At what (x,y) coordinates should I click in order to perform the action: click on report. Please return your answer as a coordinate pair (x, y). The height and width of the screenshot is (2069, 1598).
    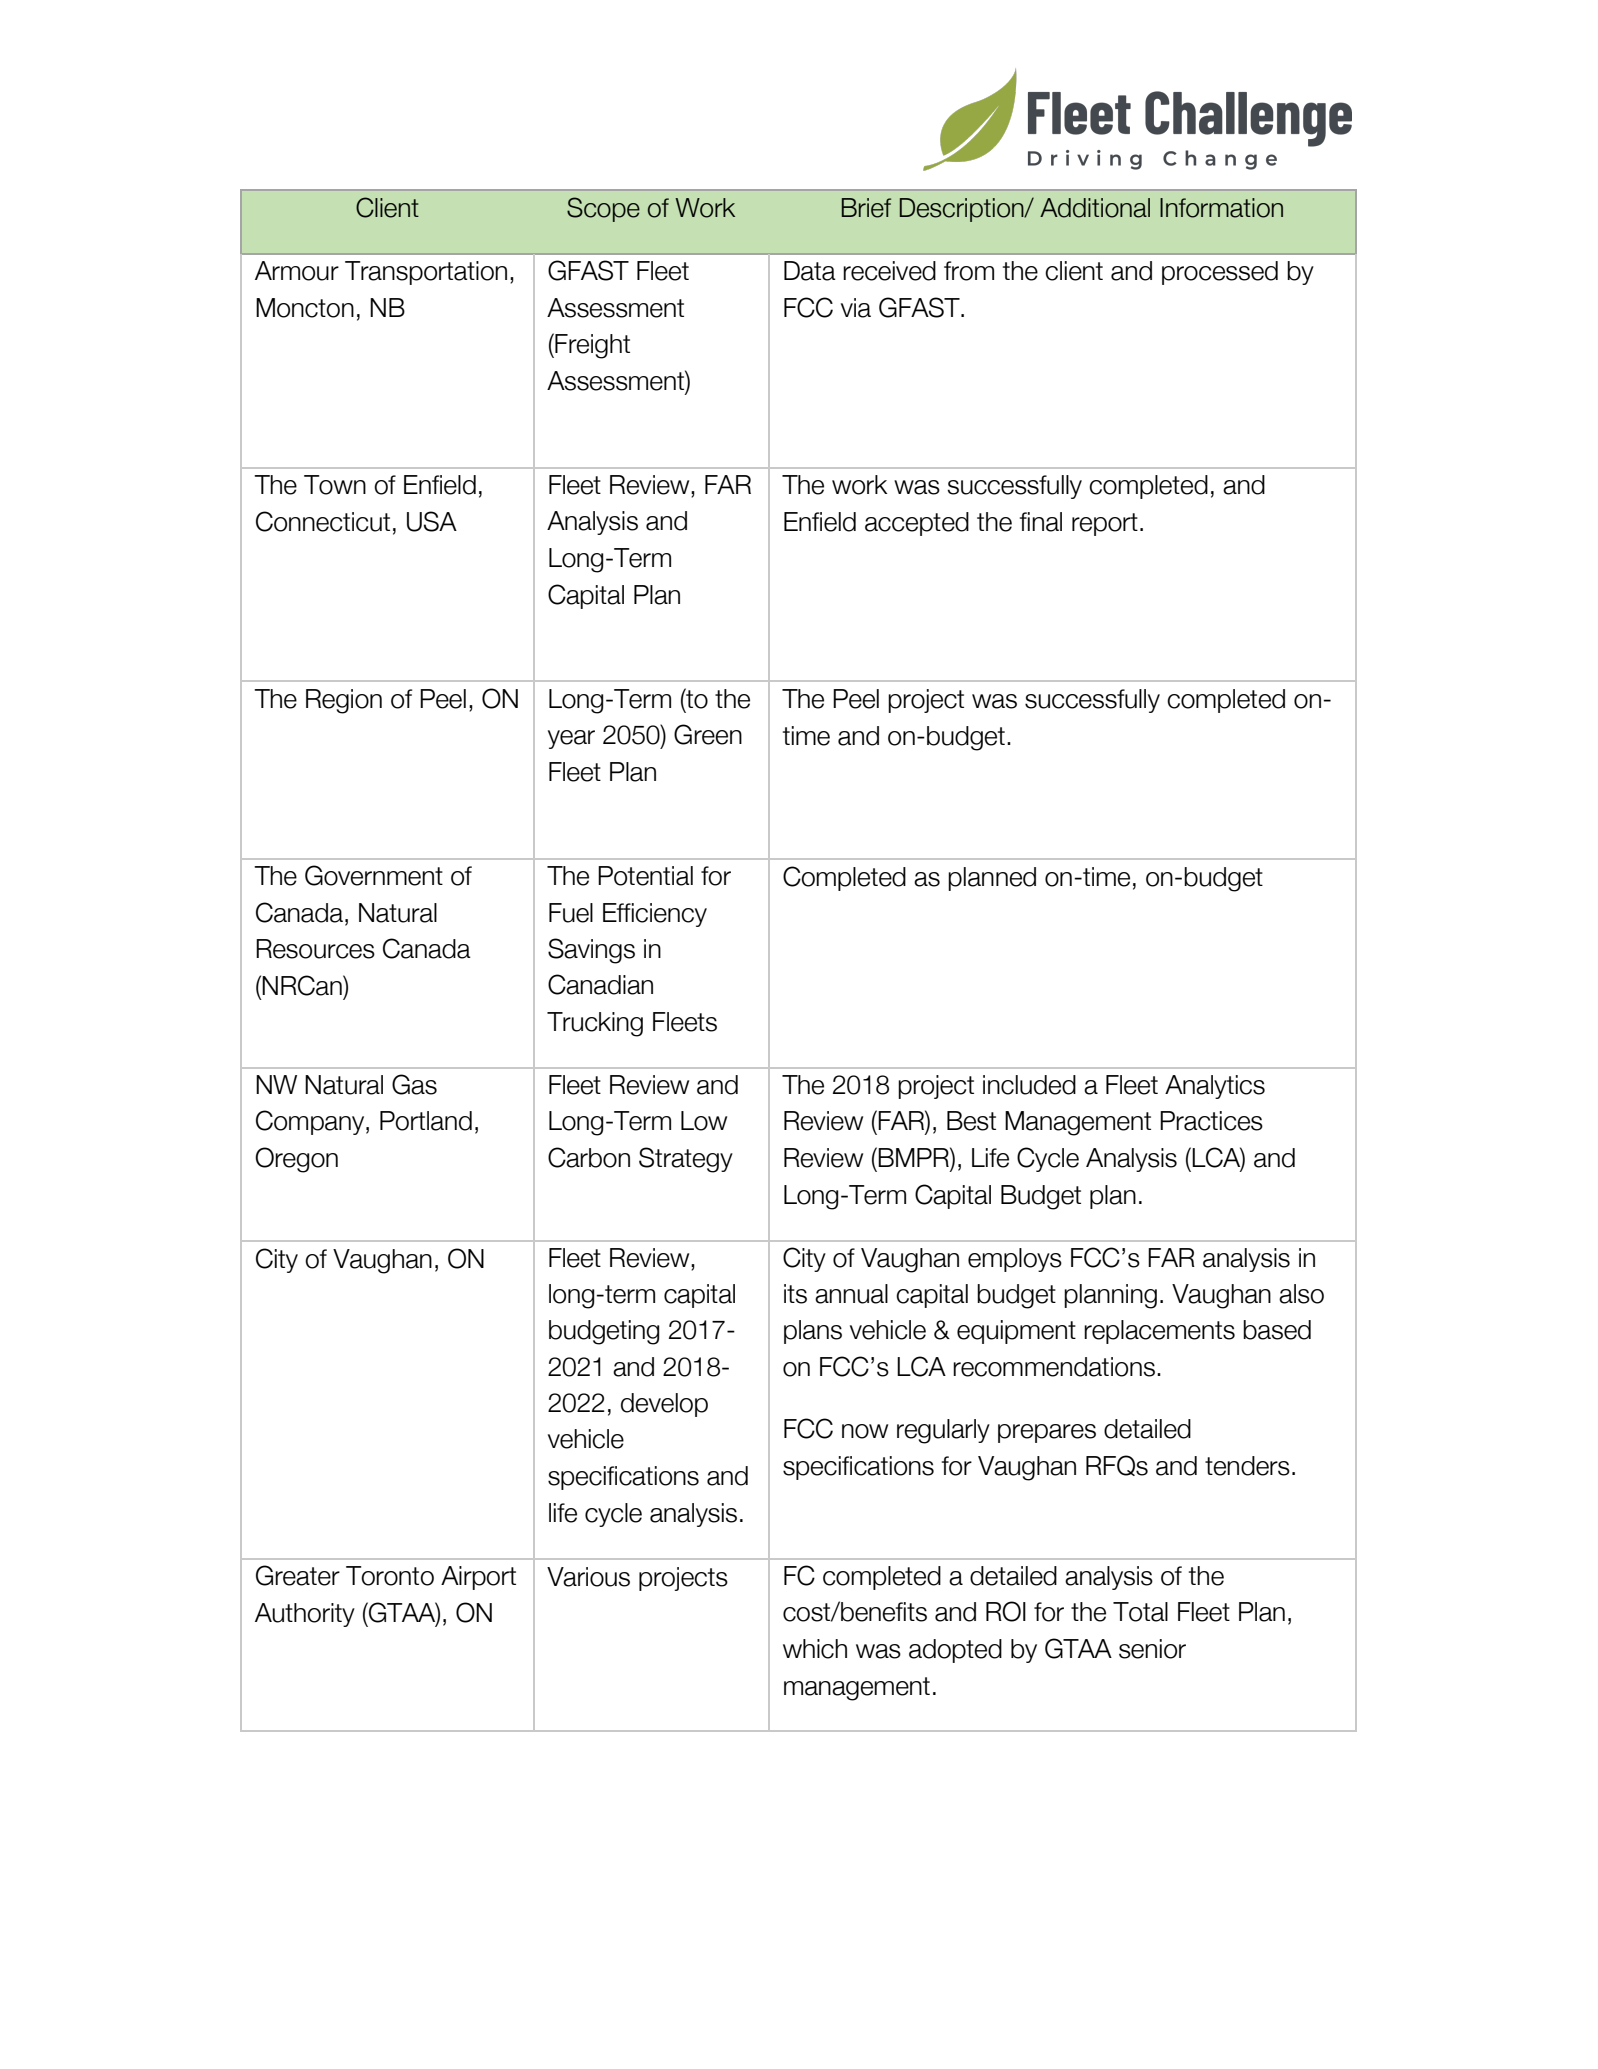
    Looking at the image, I should click on (1105, 524).
